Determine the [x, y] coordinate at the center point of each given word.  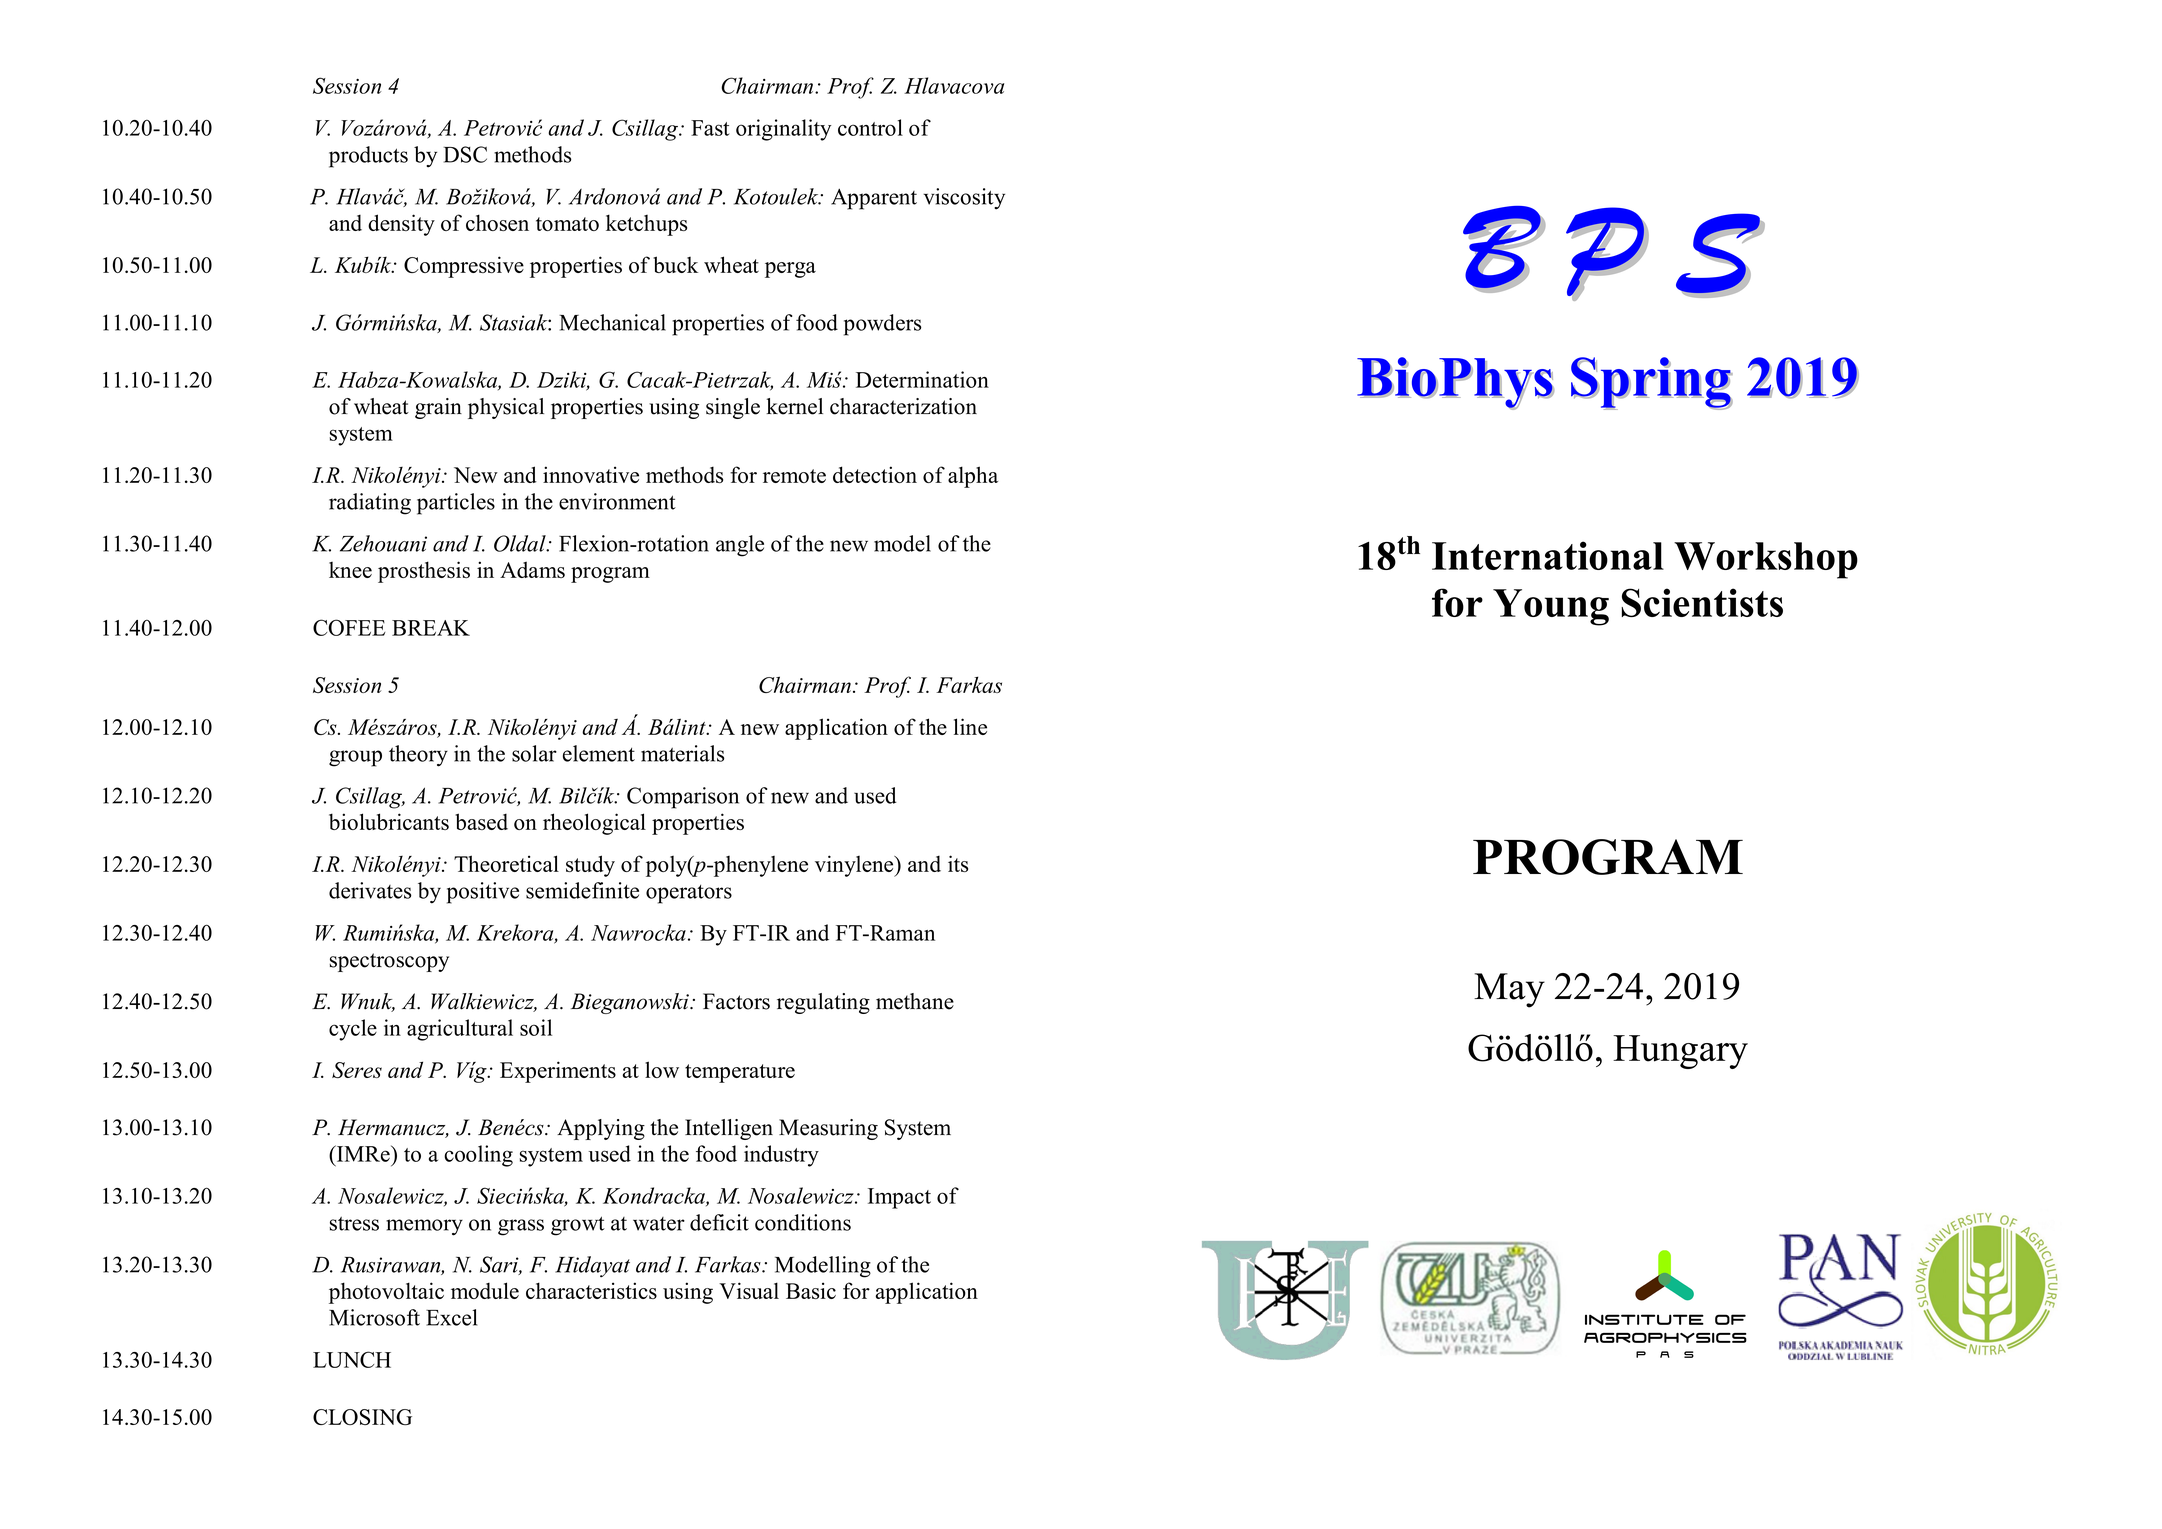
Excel [451, 1317]
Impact [899, 1198]
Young [1551, 607]
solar [534, 753]
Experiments [558, 1072]
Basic [811, 1290]
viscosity [964, 199]
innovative [591, 474]
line [970, 726]
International [1548, 555]
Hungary [1680, 1052]
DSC [465, 154]
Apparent [874, 199]
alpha [973, 477]
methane [915, 1001]
